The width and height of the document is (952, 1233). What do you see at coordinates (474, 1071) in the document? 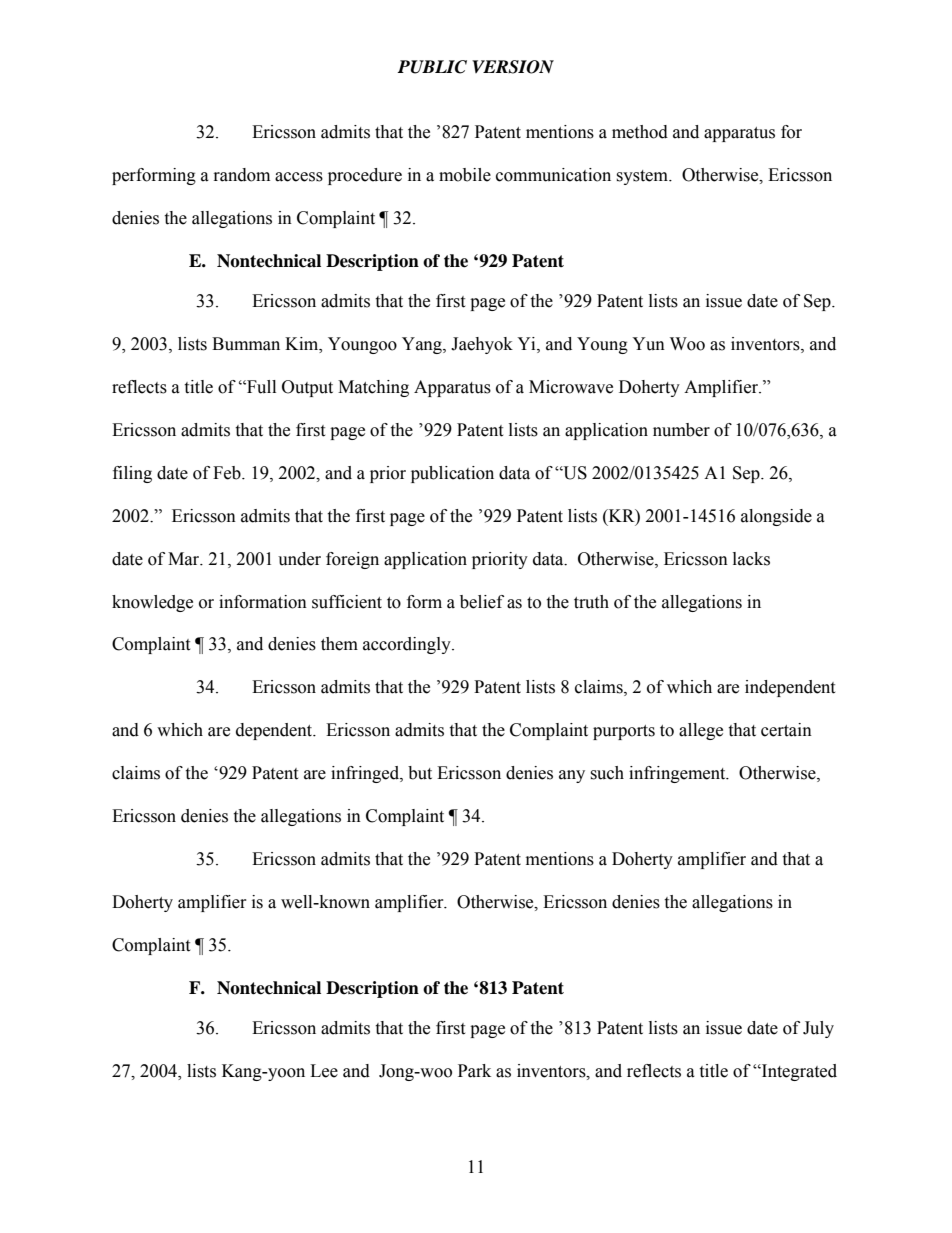
I see `Park` at bounding box center [474, 1071].
